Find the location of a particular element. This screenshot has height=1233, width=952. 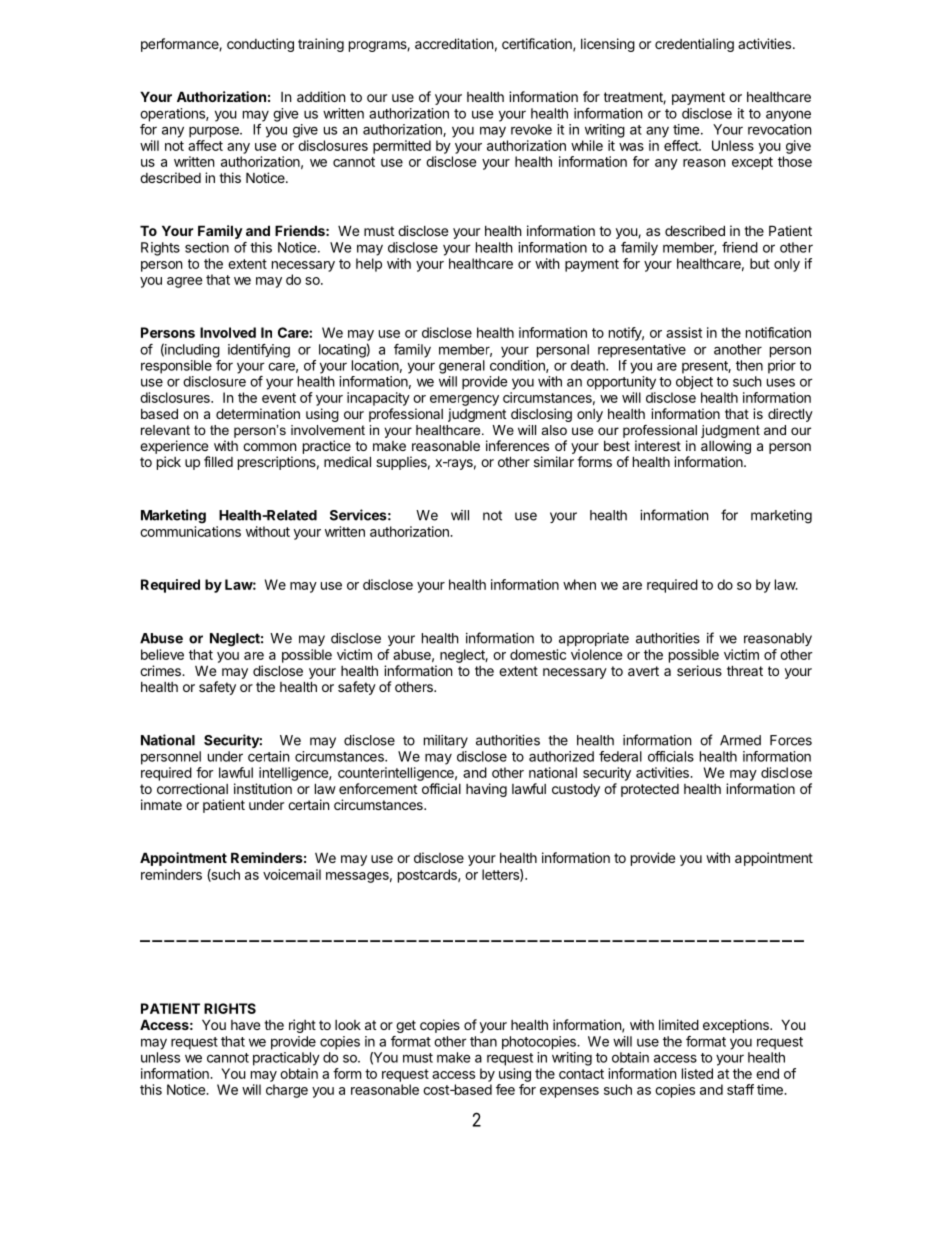

Armed is located at coordinates (740, 740).
